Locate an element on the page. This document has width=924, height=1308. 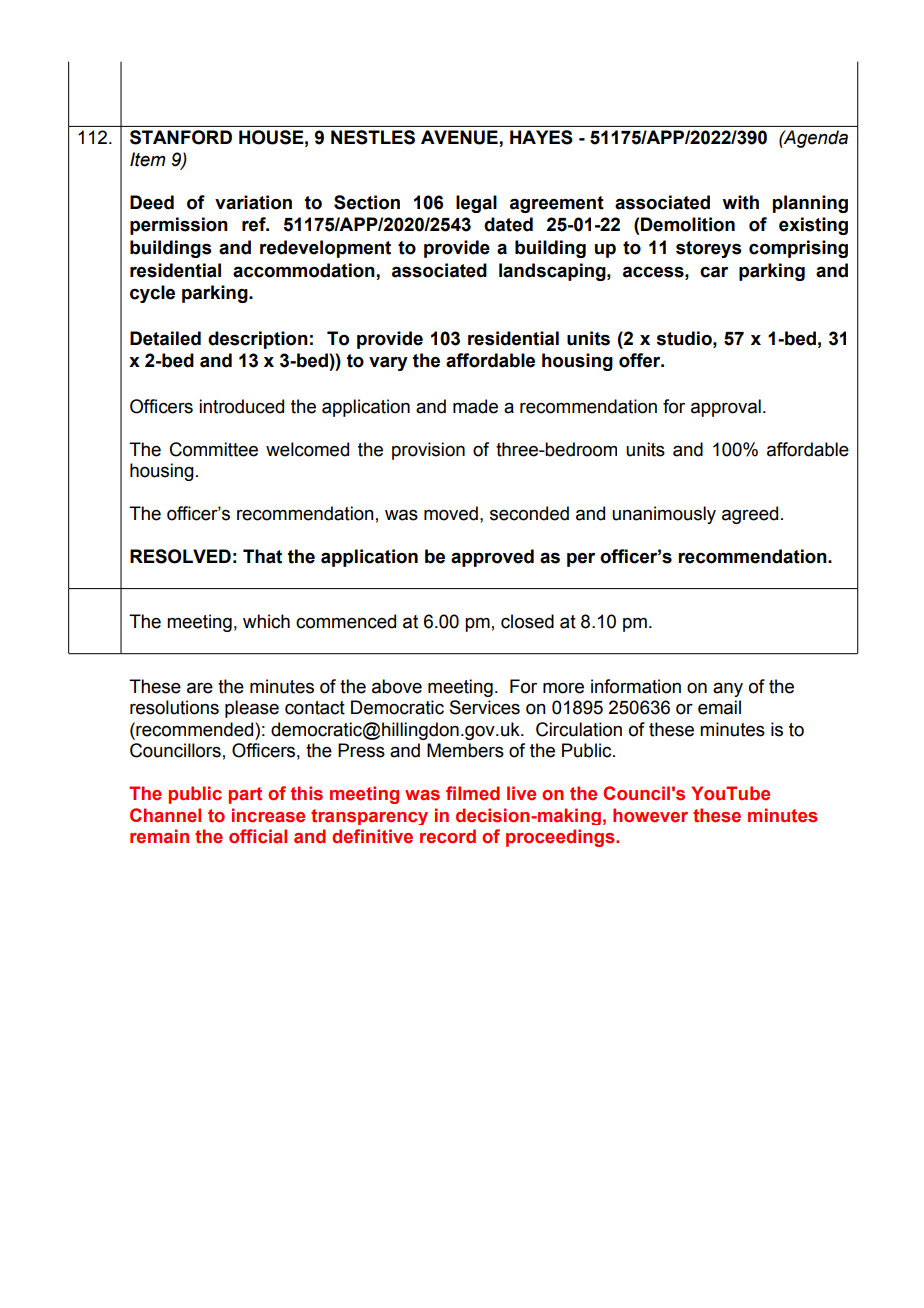
made is located at coordinates (475, 406).
